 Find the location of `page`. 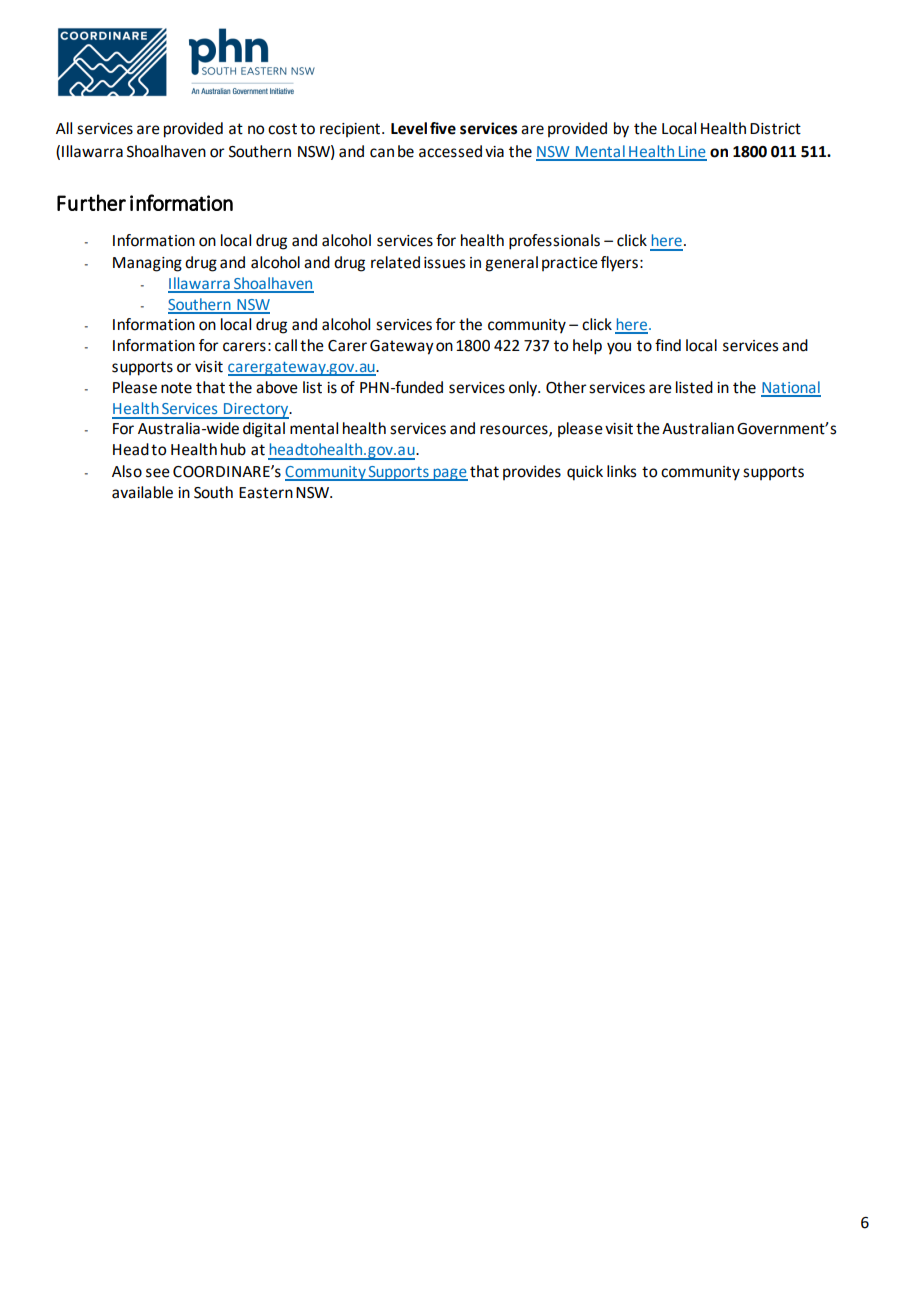

page is located at coordinates (449, 474).
